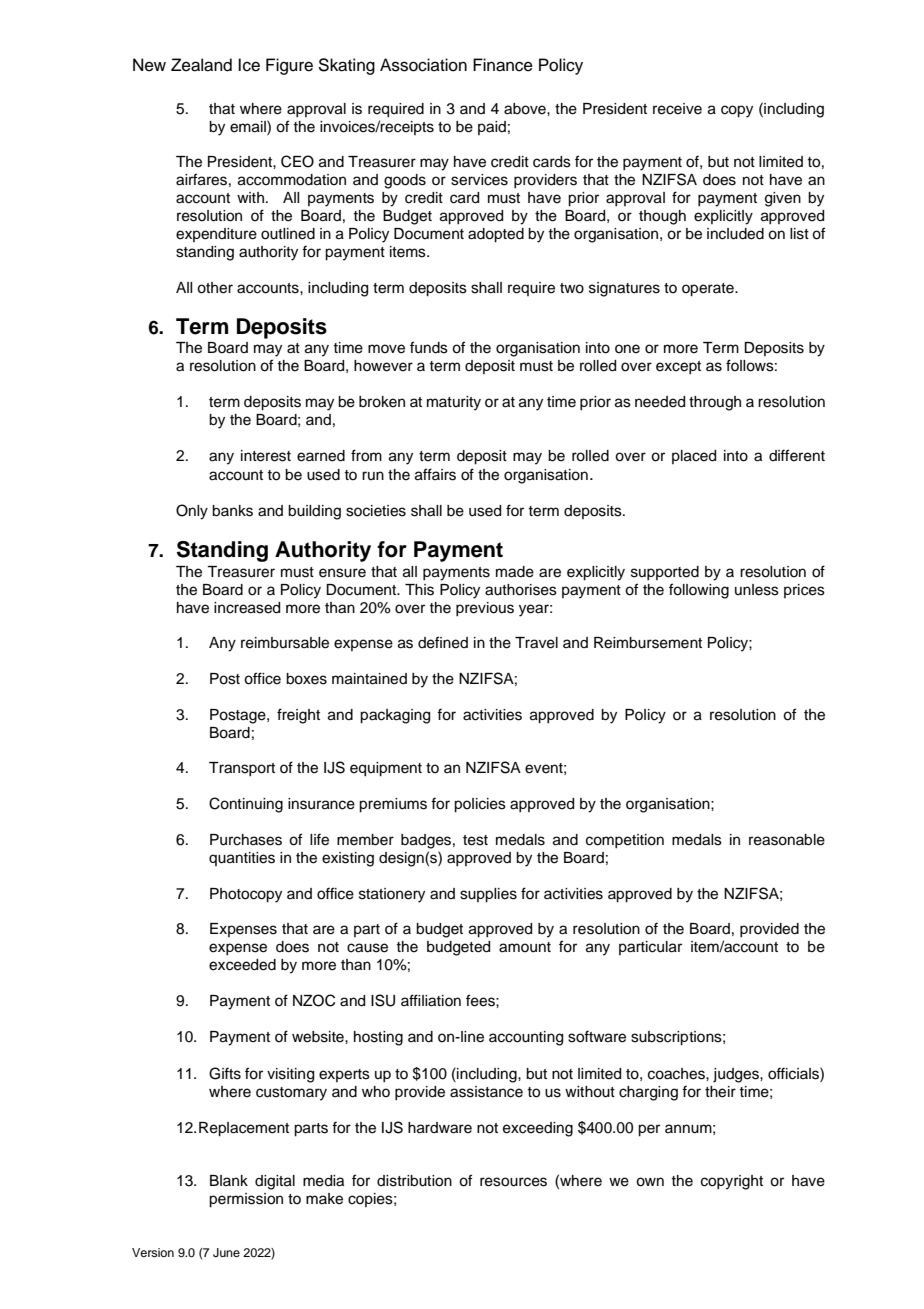 This screenshot has width=924, height=1309. I want to click on following, so click(699, 591).
